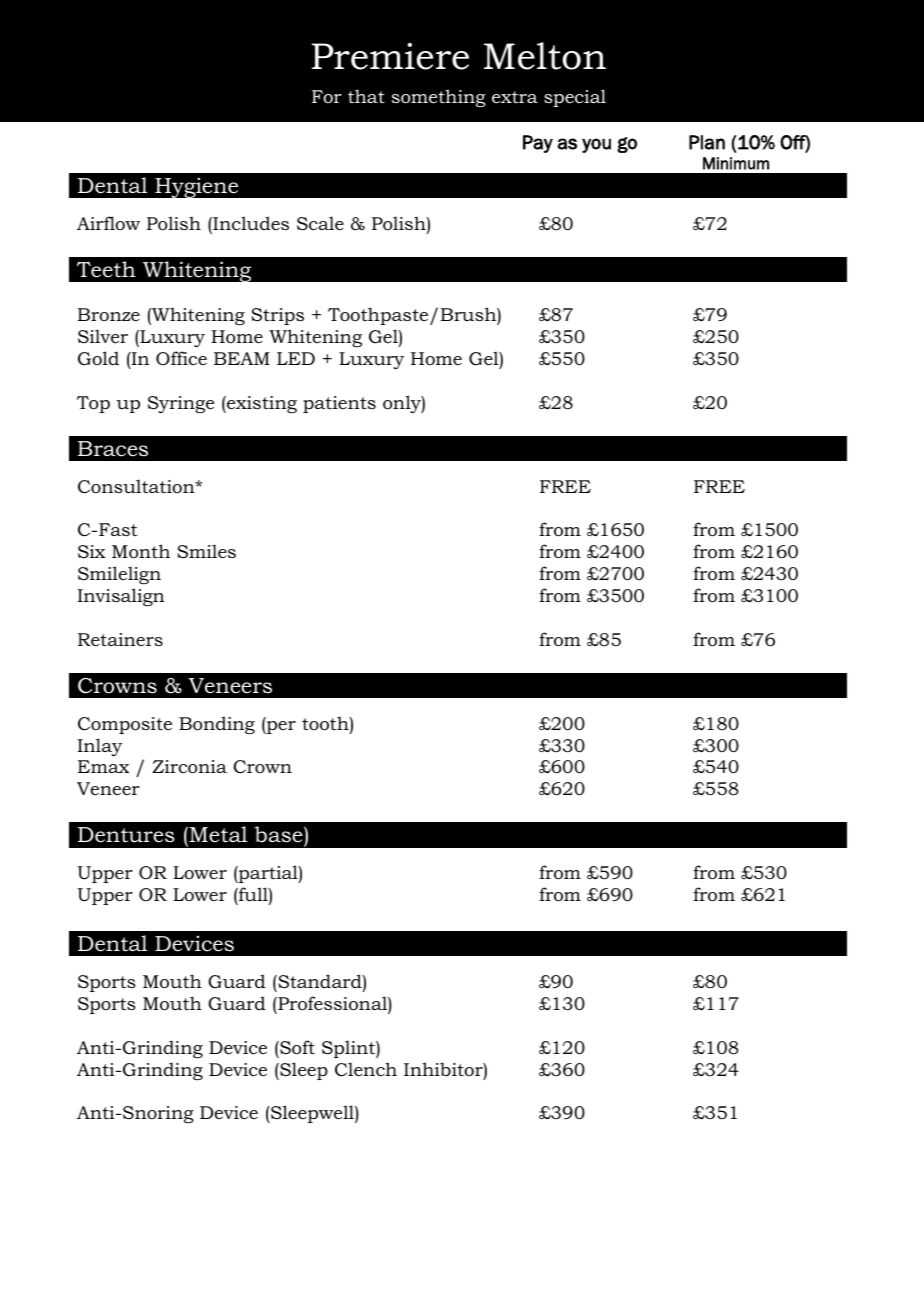 The image size is (924, 1308). I want to click on For, so click(327, 96).
